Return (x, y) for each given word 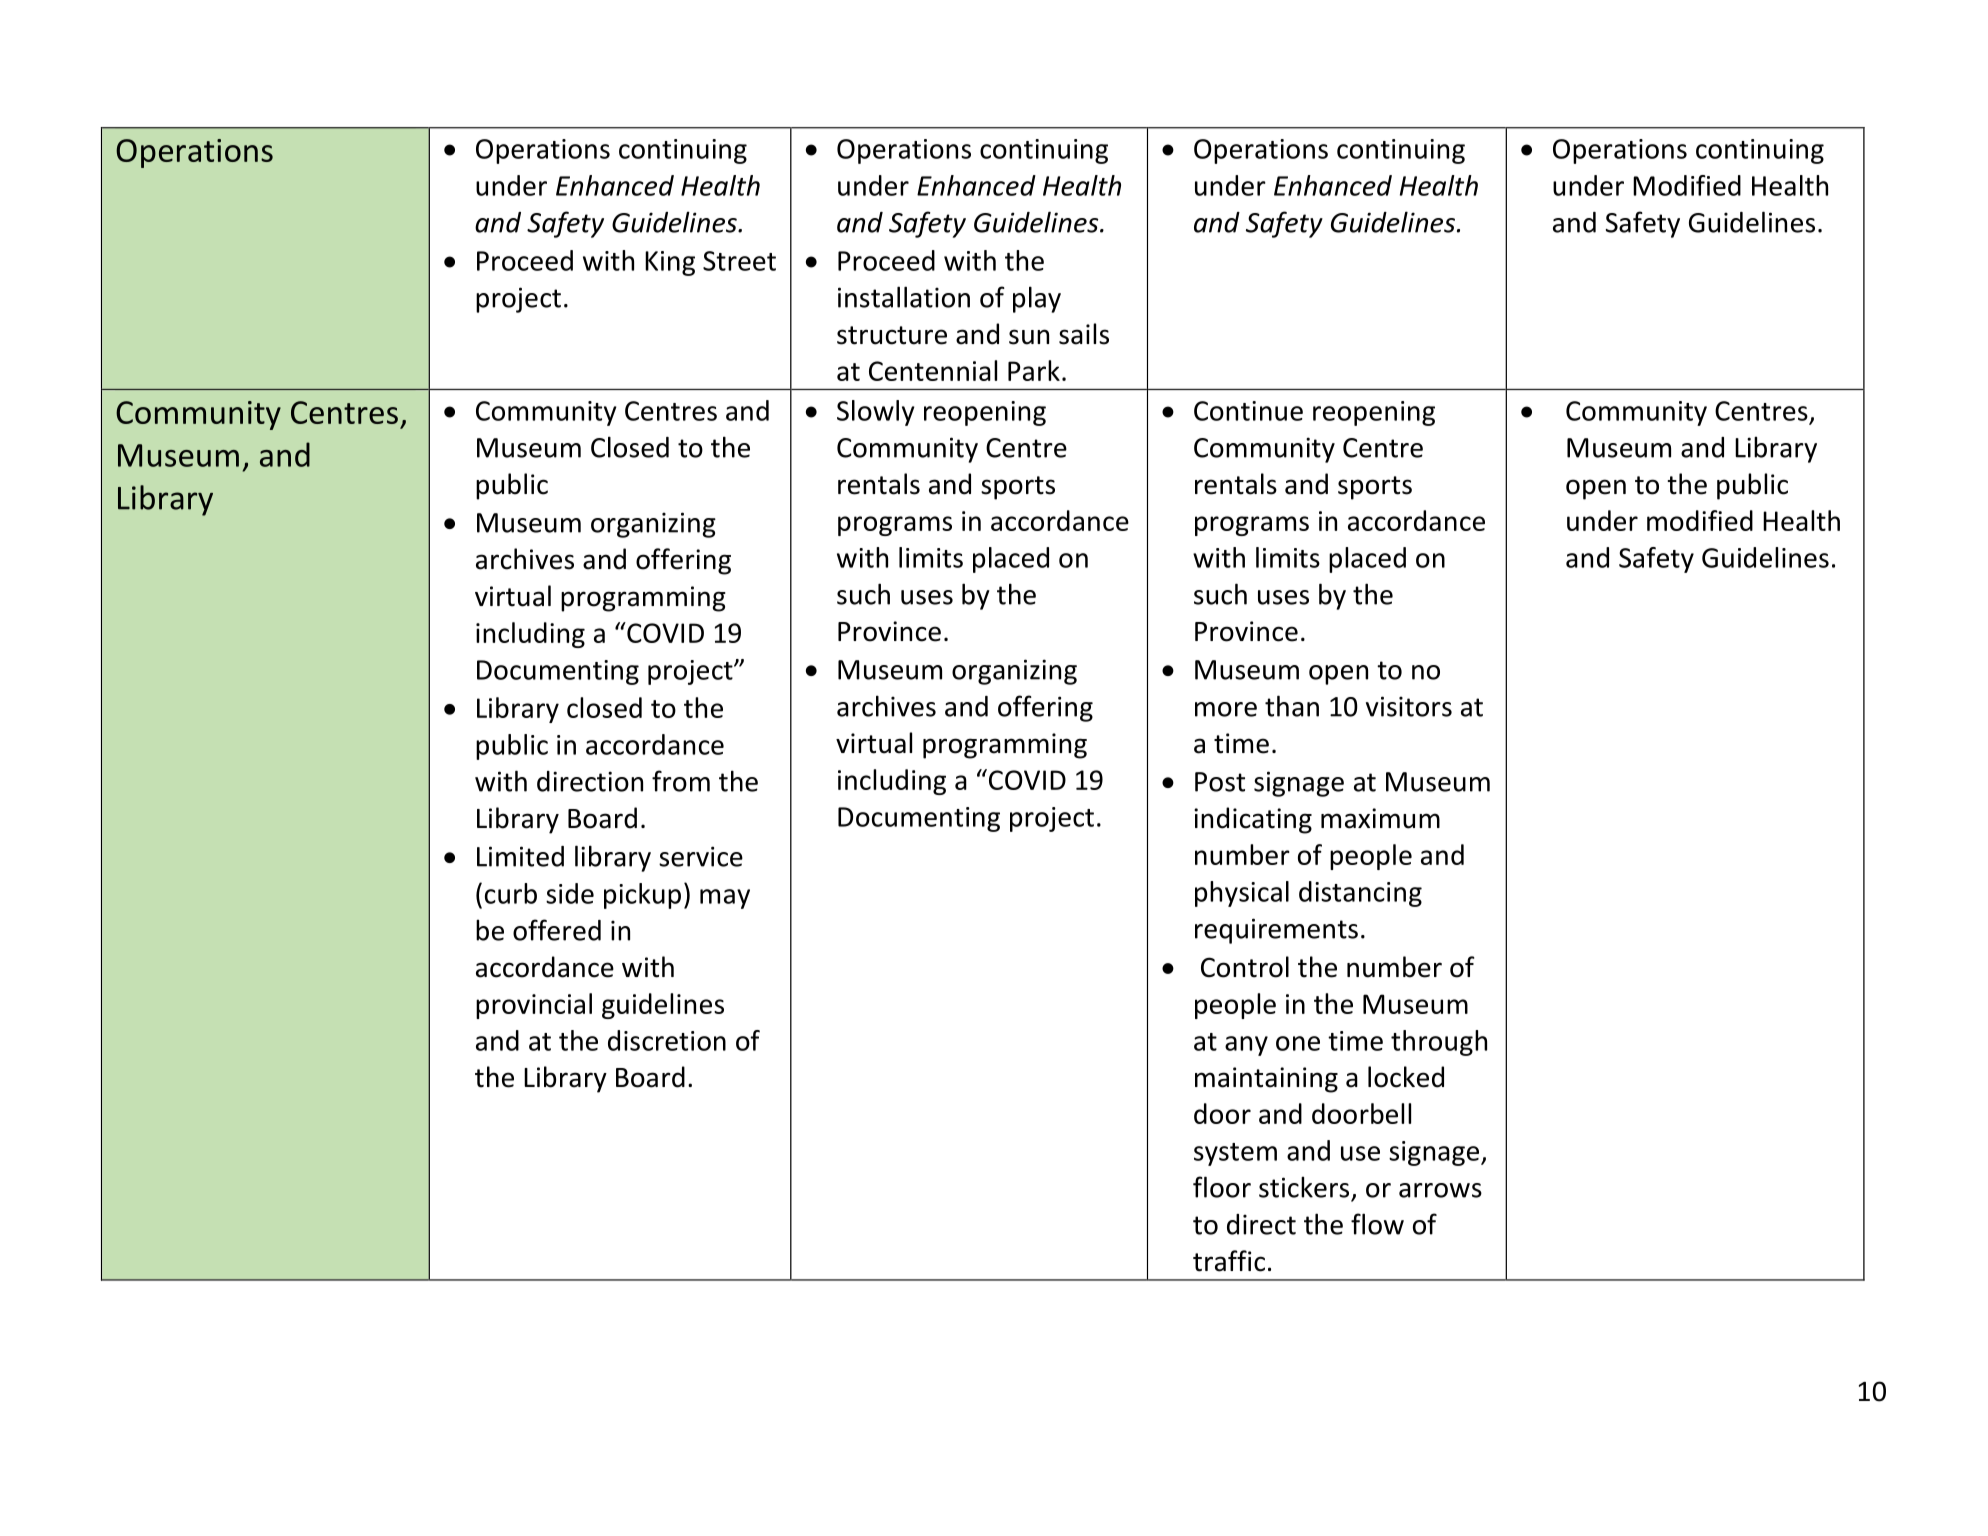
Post (1220, 782)
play (1037, 299)
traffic (1229, 1261)
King (670, 263)
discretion (667, 1040)
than (1292, 706)
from (681, 781)
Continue (1248, 411)
